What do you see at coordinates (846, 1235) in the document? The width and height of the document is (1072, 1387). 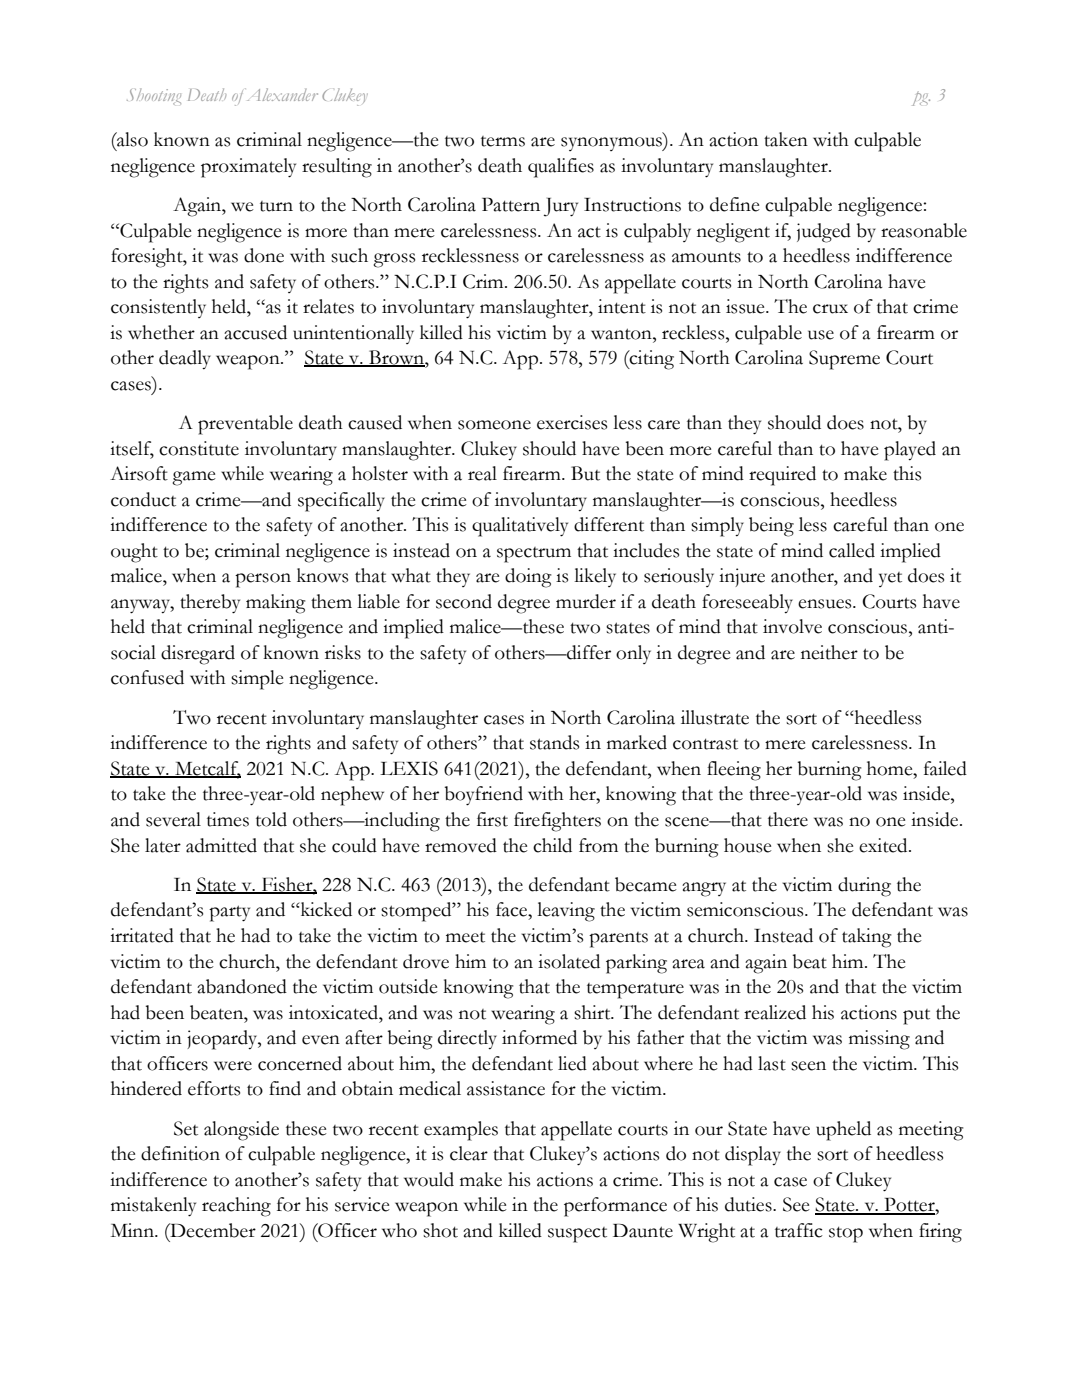 I see `stop` at bounding box center [846, 1235].
